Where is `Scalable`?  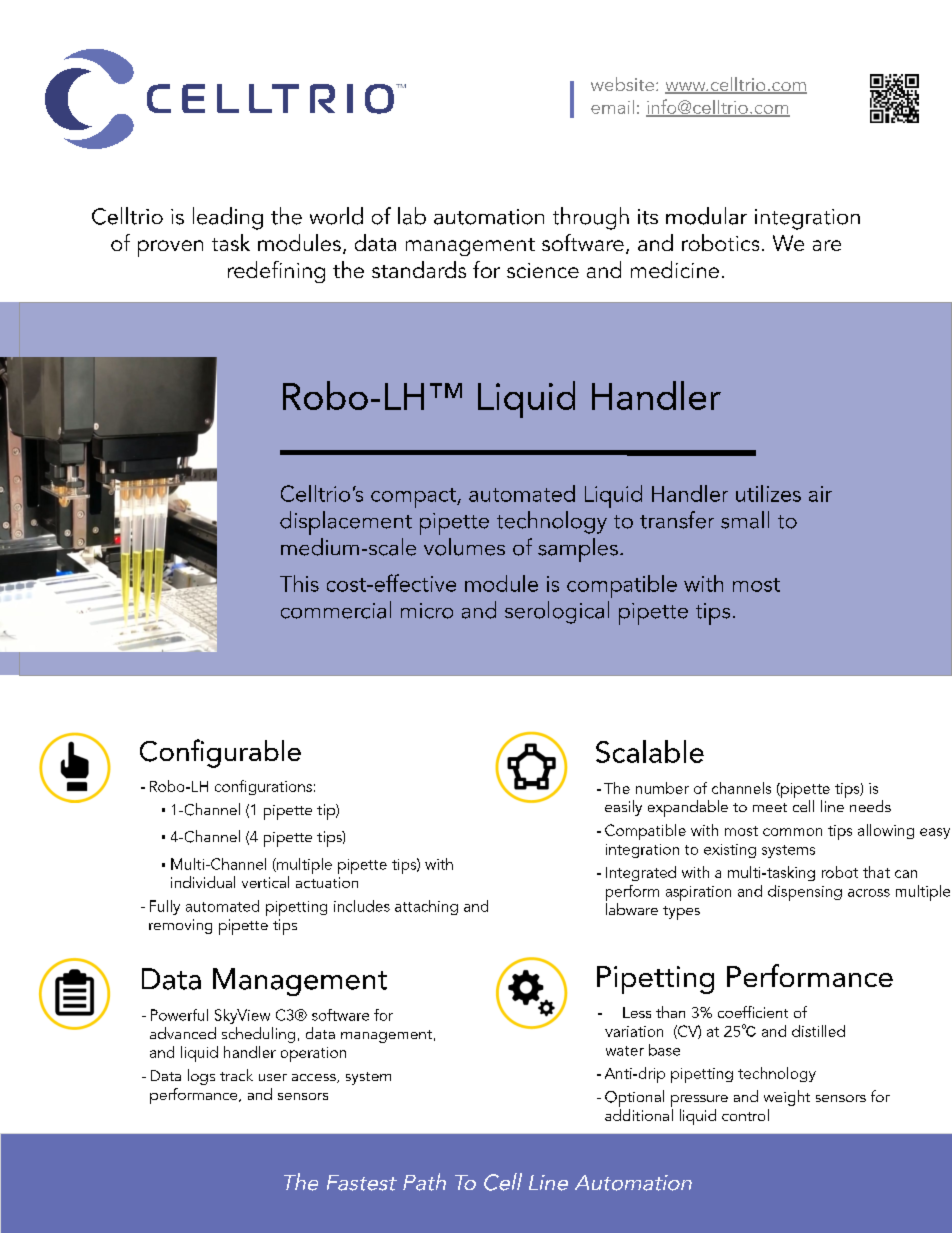 Scalable is located at coordinates (650, 751).
